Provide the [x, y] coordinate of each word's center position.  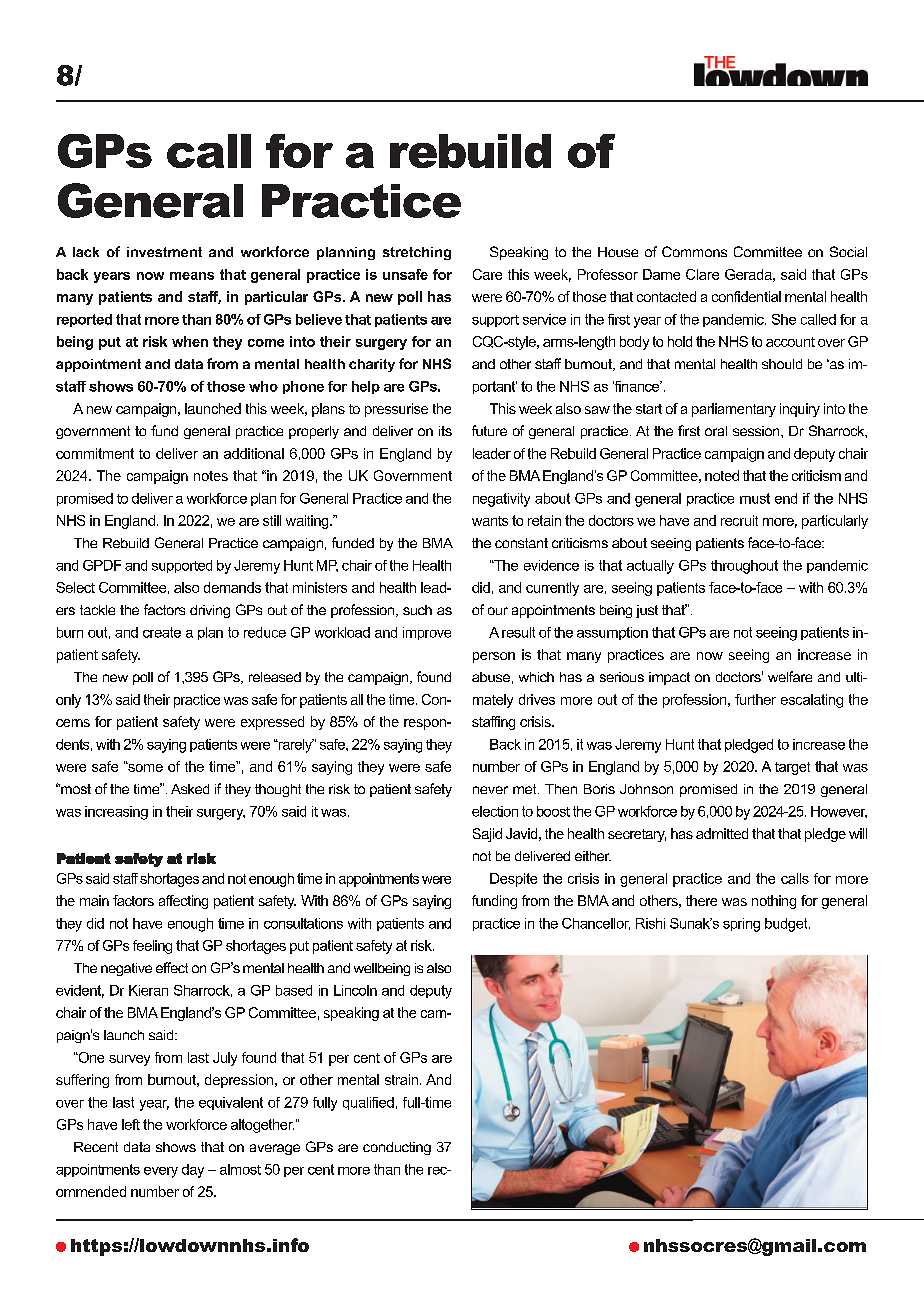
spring [741, 925]
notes [211, 476]
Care [487, 274]
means [192, 276]
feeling [152, 947]
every [161, 1172]
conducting [397, 1148]
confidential [746, 296]
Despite [513, 880]
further [755, 699]
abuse [491, 677]
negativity [501, 500]
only [68, 701]
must [755, 498]
